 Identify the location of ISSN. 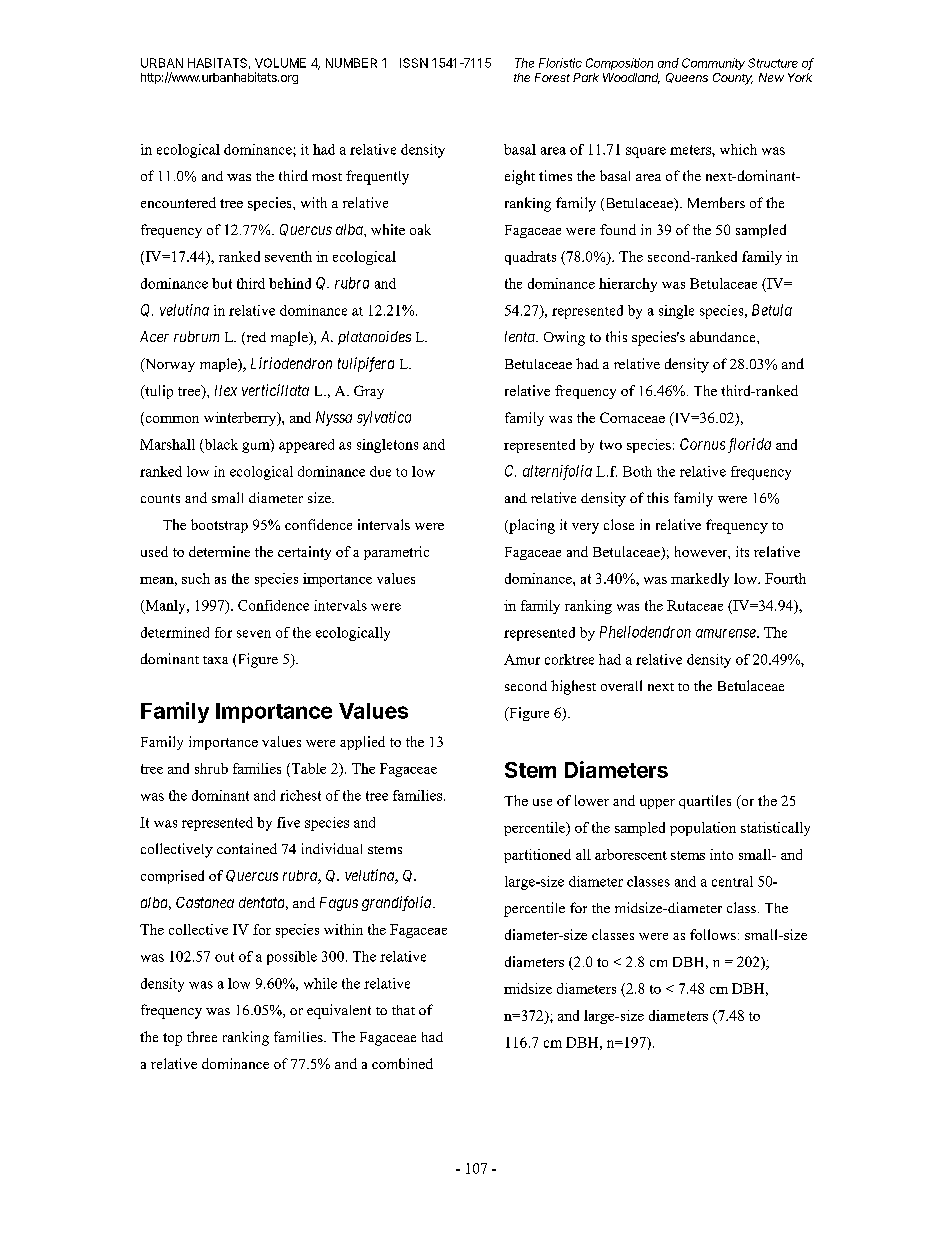
(414, 63).
